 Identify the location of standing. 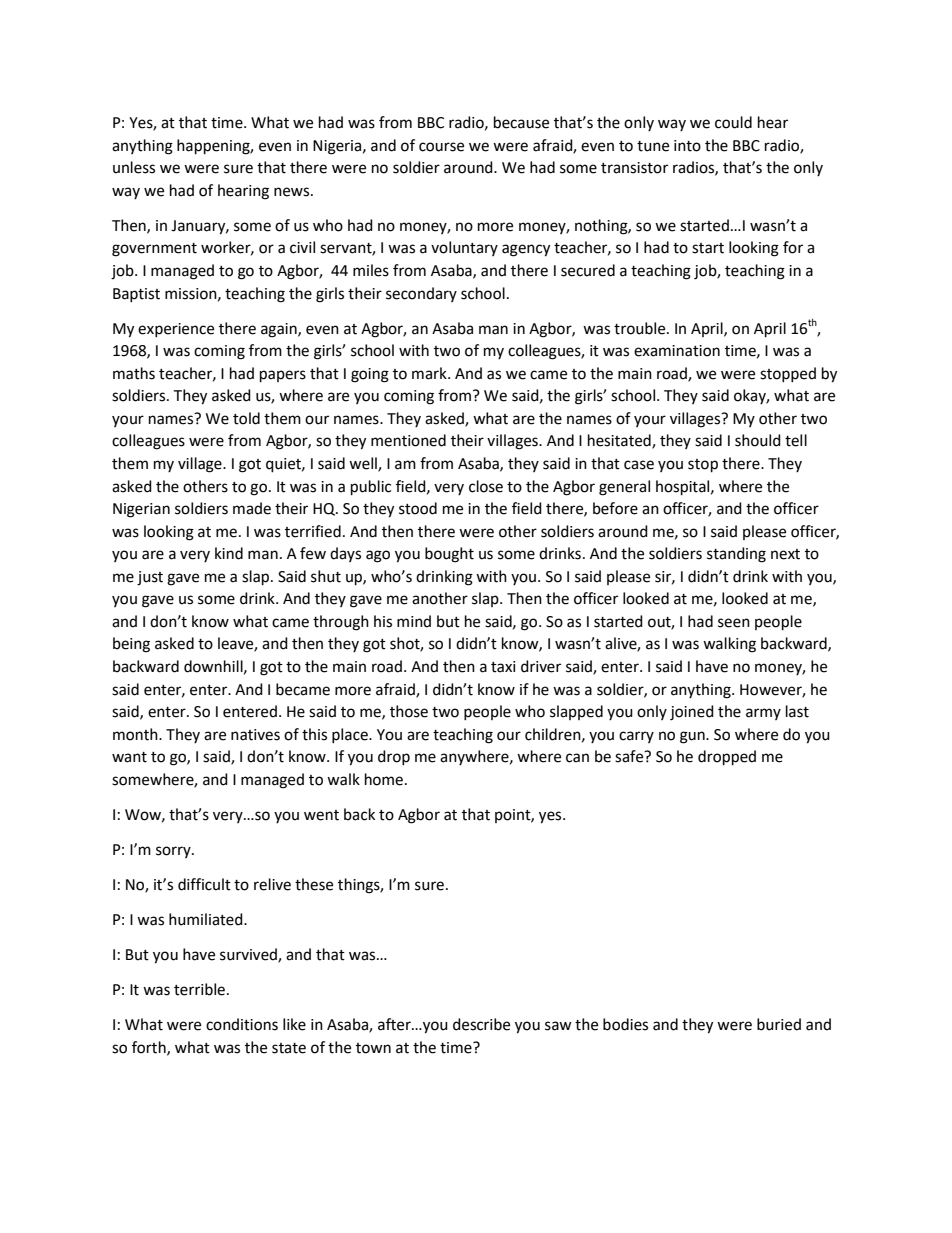
(736, 555).
